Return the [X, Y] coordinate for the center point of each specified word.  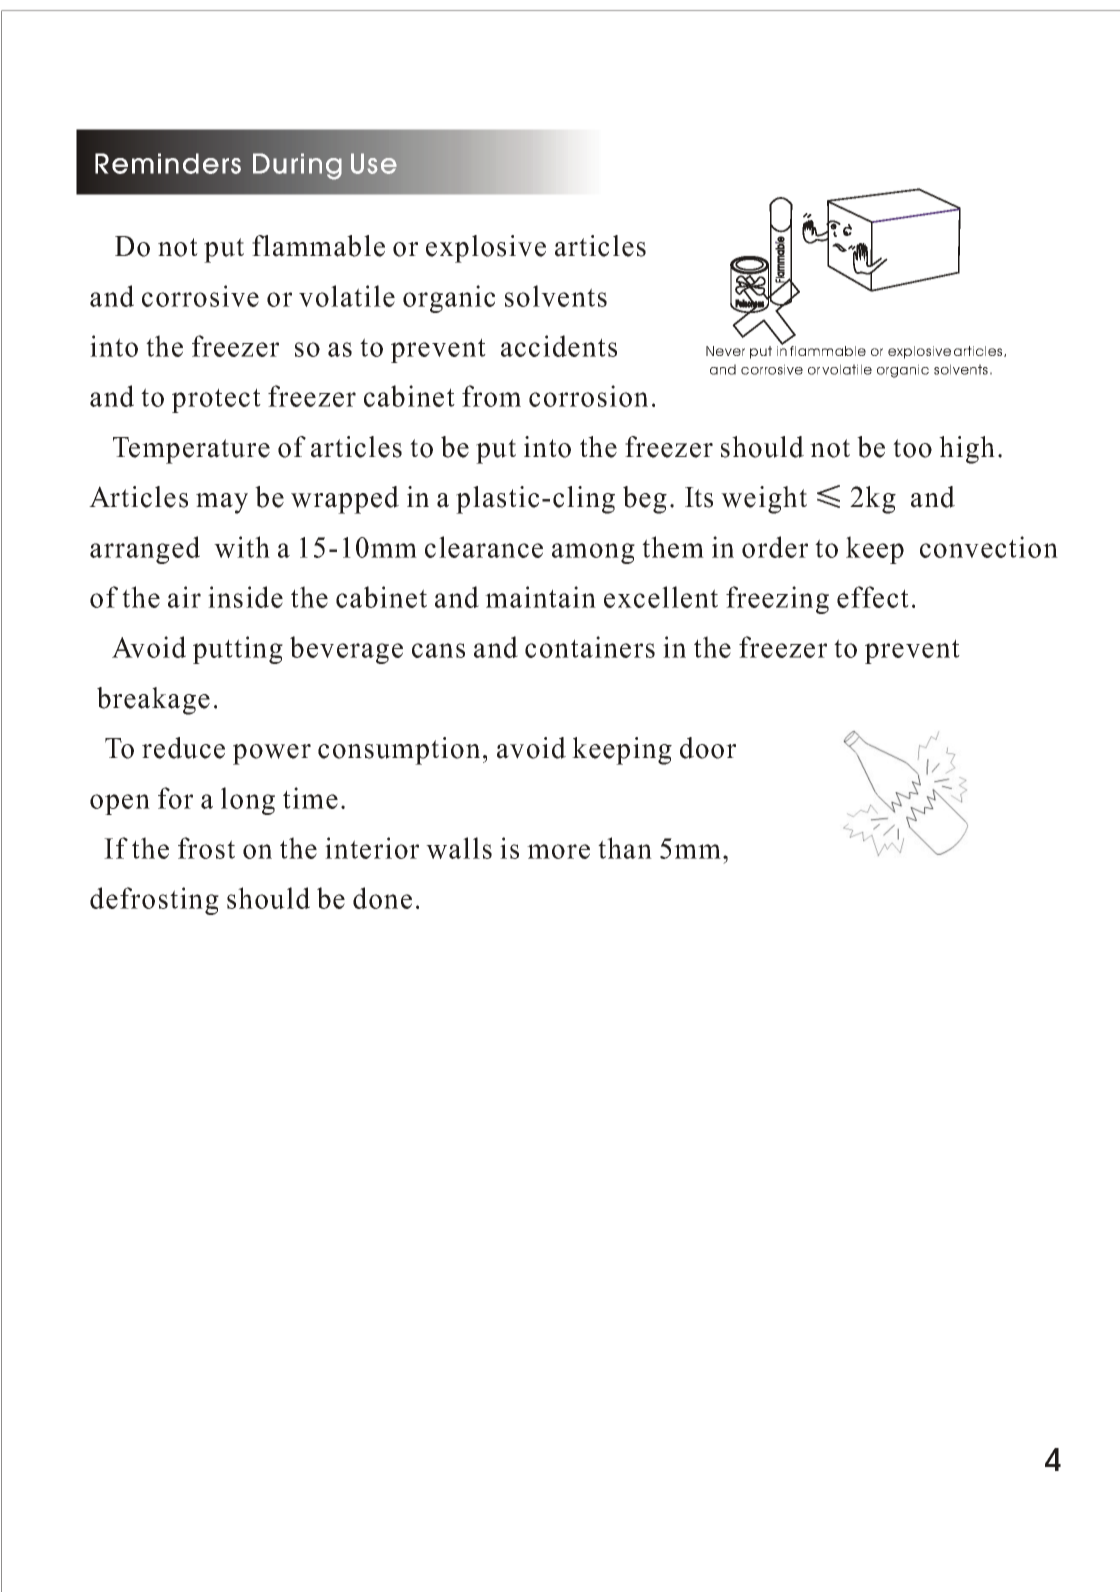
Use [374, 163]
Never [725, 351]
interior [372, 848]
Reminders [168, 163]
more [558, 851]
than [625, 848]
